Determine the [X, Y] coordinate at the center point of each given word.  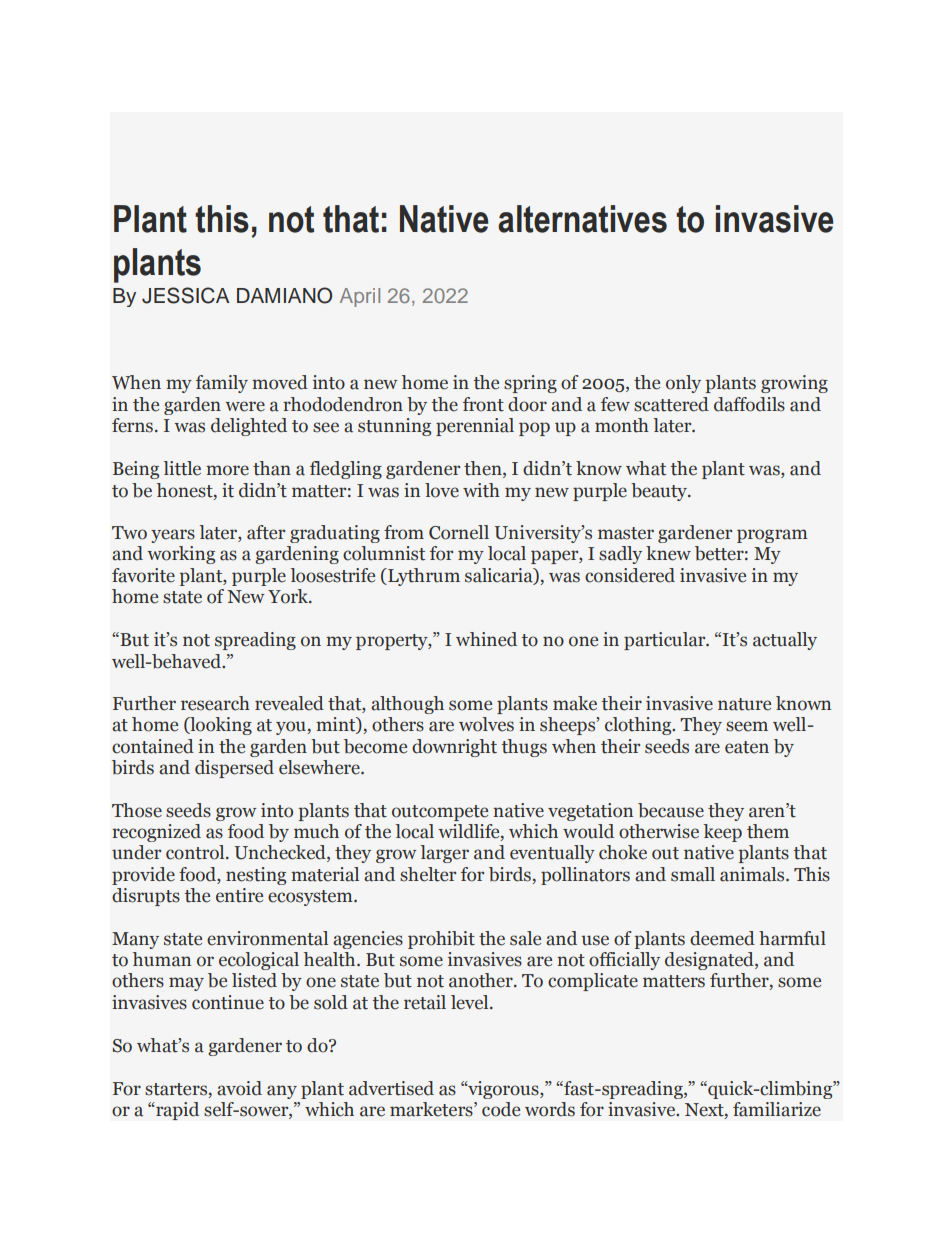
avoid [239, 1088]
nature [744, 704]
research [215, 703]
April [360, 297]
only [683, 384]
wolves [486, 724]
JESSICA [185, 295]
